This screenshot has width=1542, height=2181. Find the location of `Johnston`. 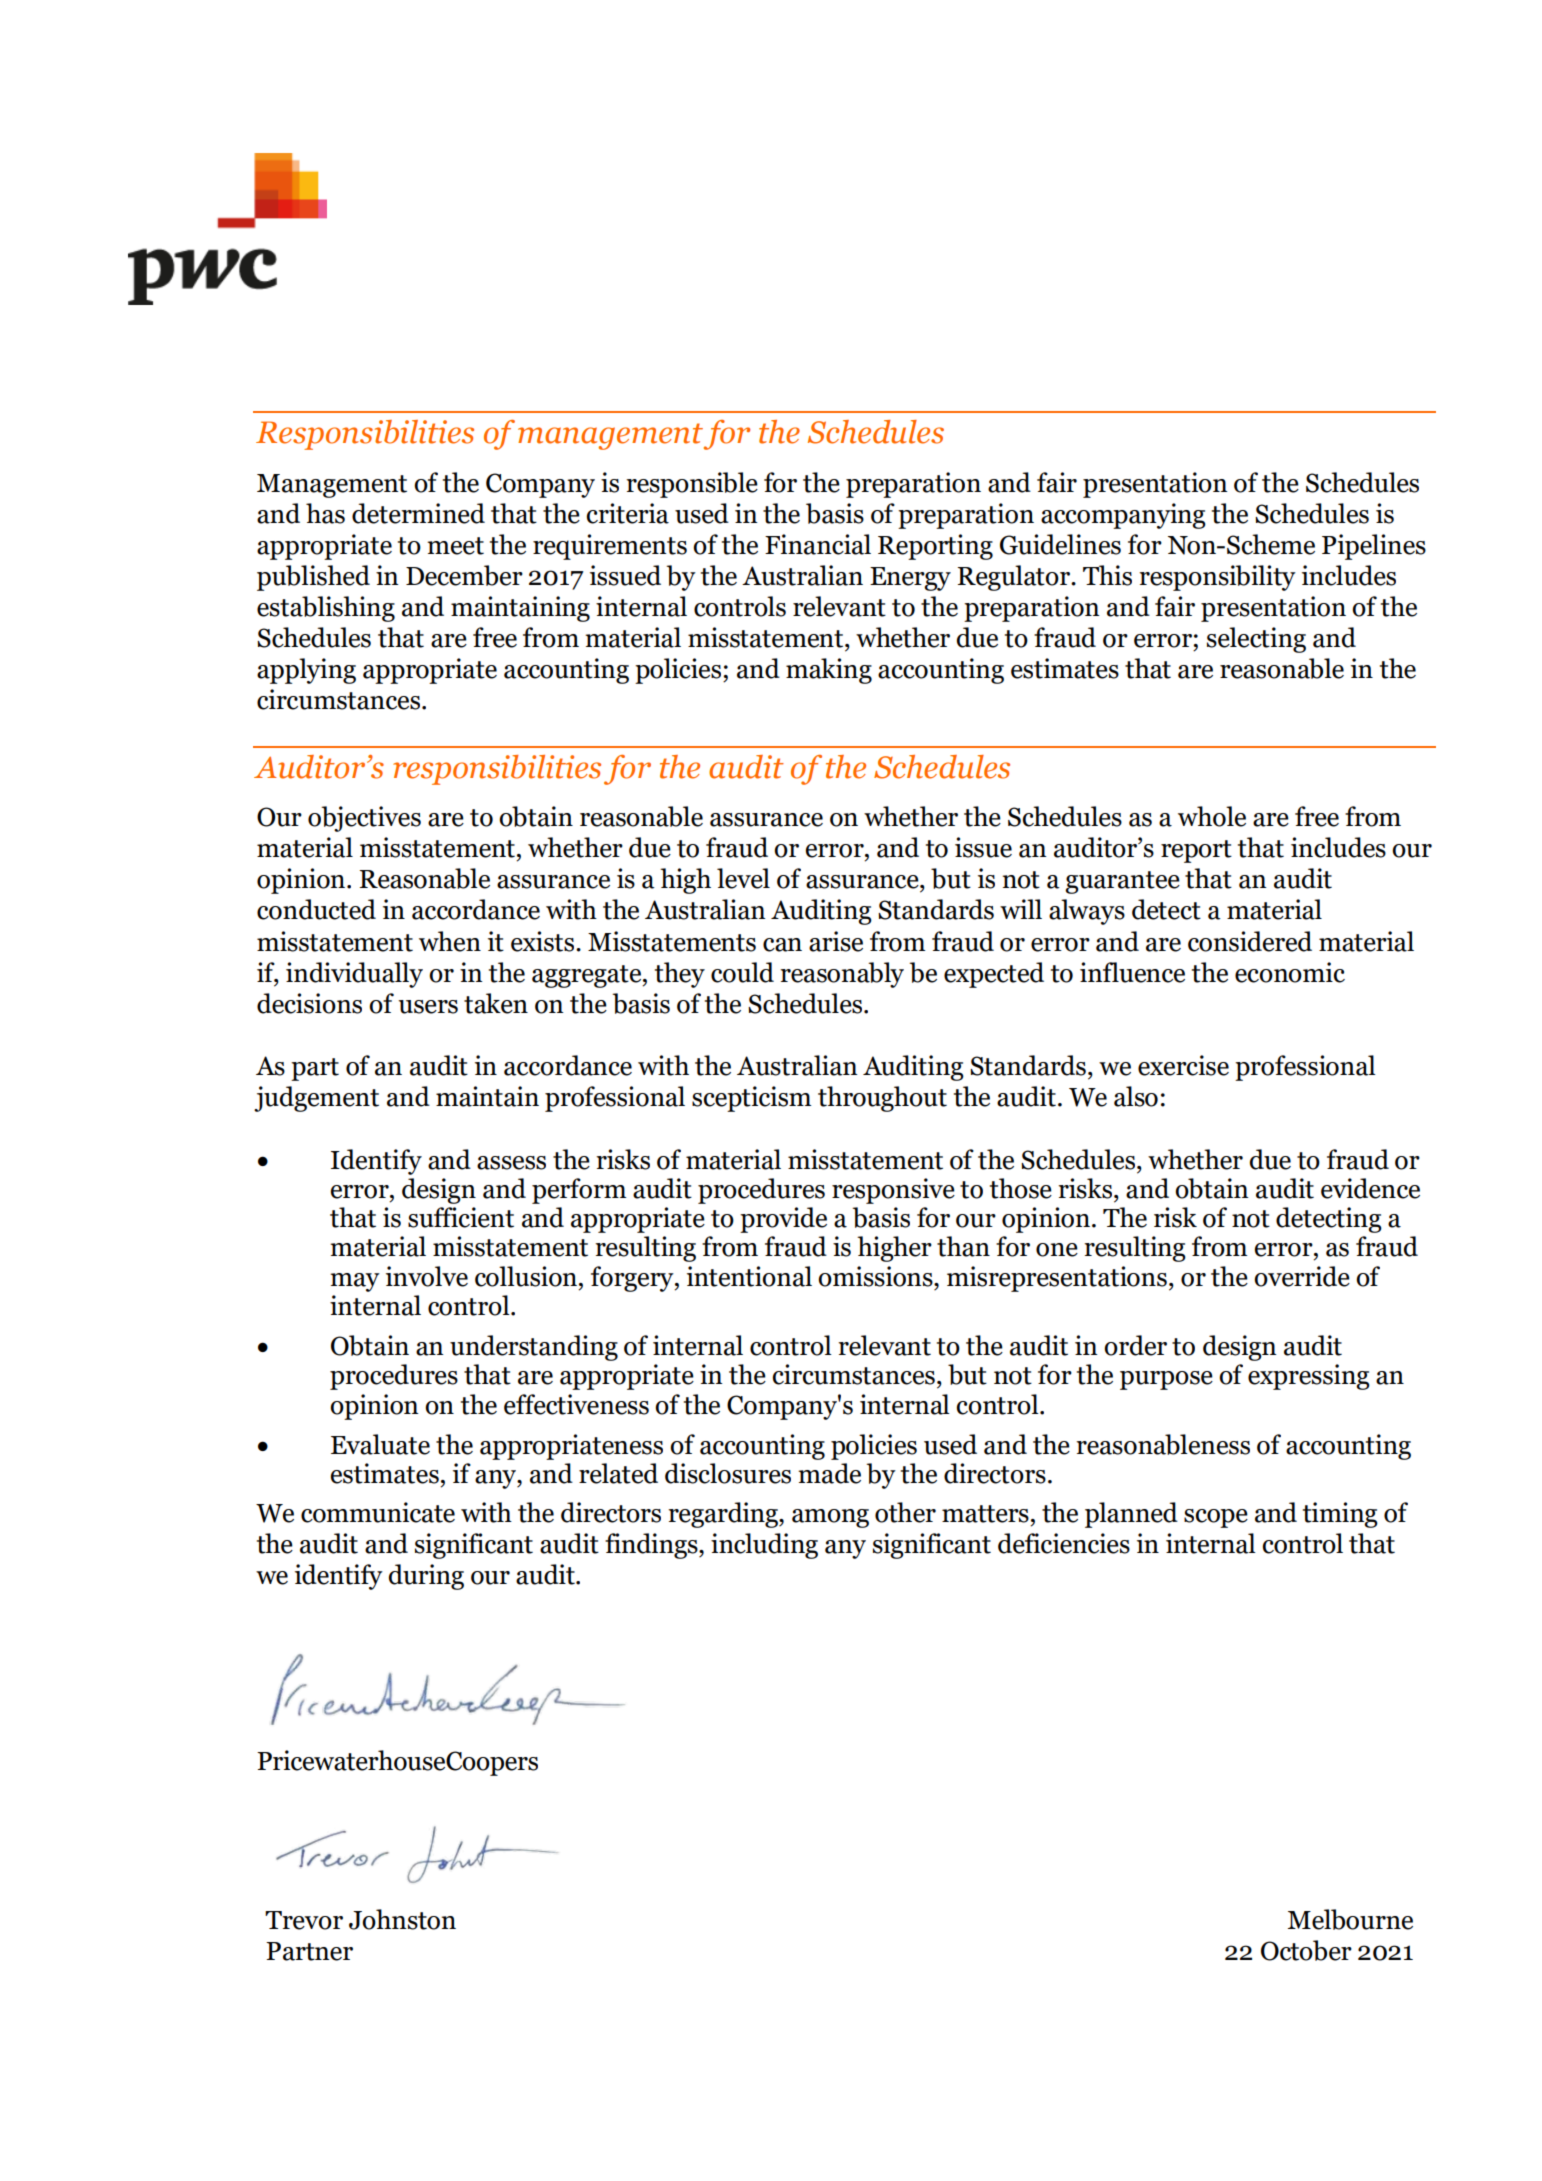

Johnston is located at coordinates (402, 1919).
